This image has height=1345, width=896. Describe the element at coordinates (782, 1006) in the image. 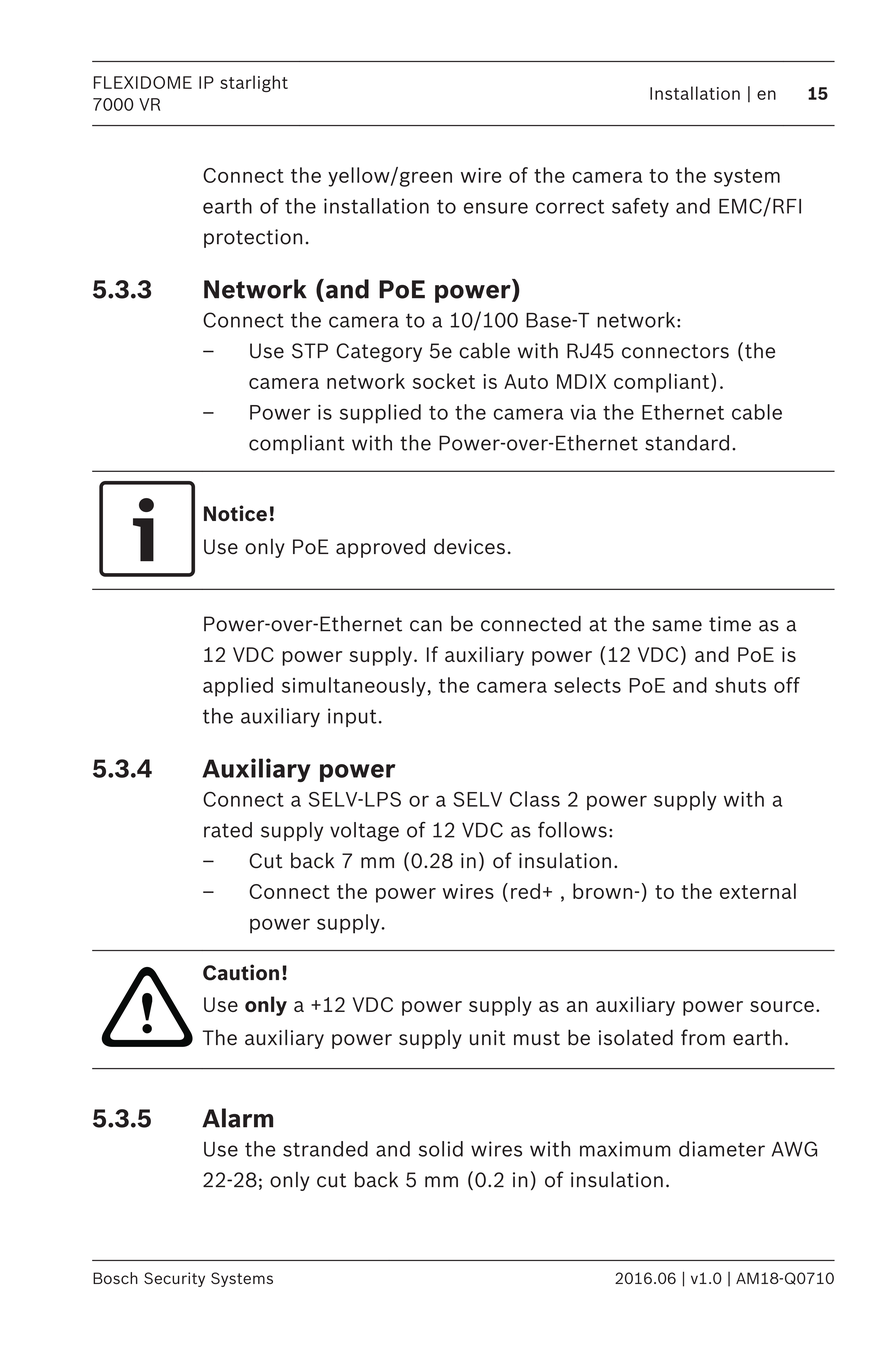

I see `source` at that location.
